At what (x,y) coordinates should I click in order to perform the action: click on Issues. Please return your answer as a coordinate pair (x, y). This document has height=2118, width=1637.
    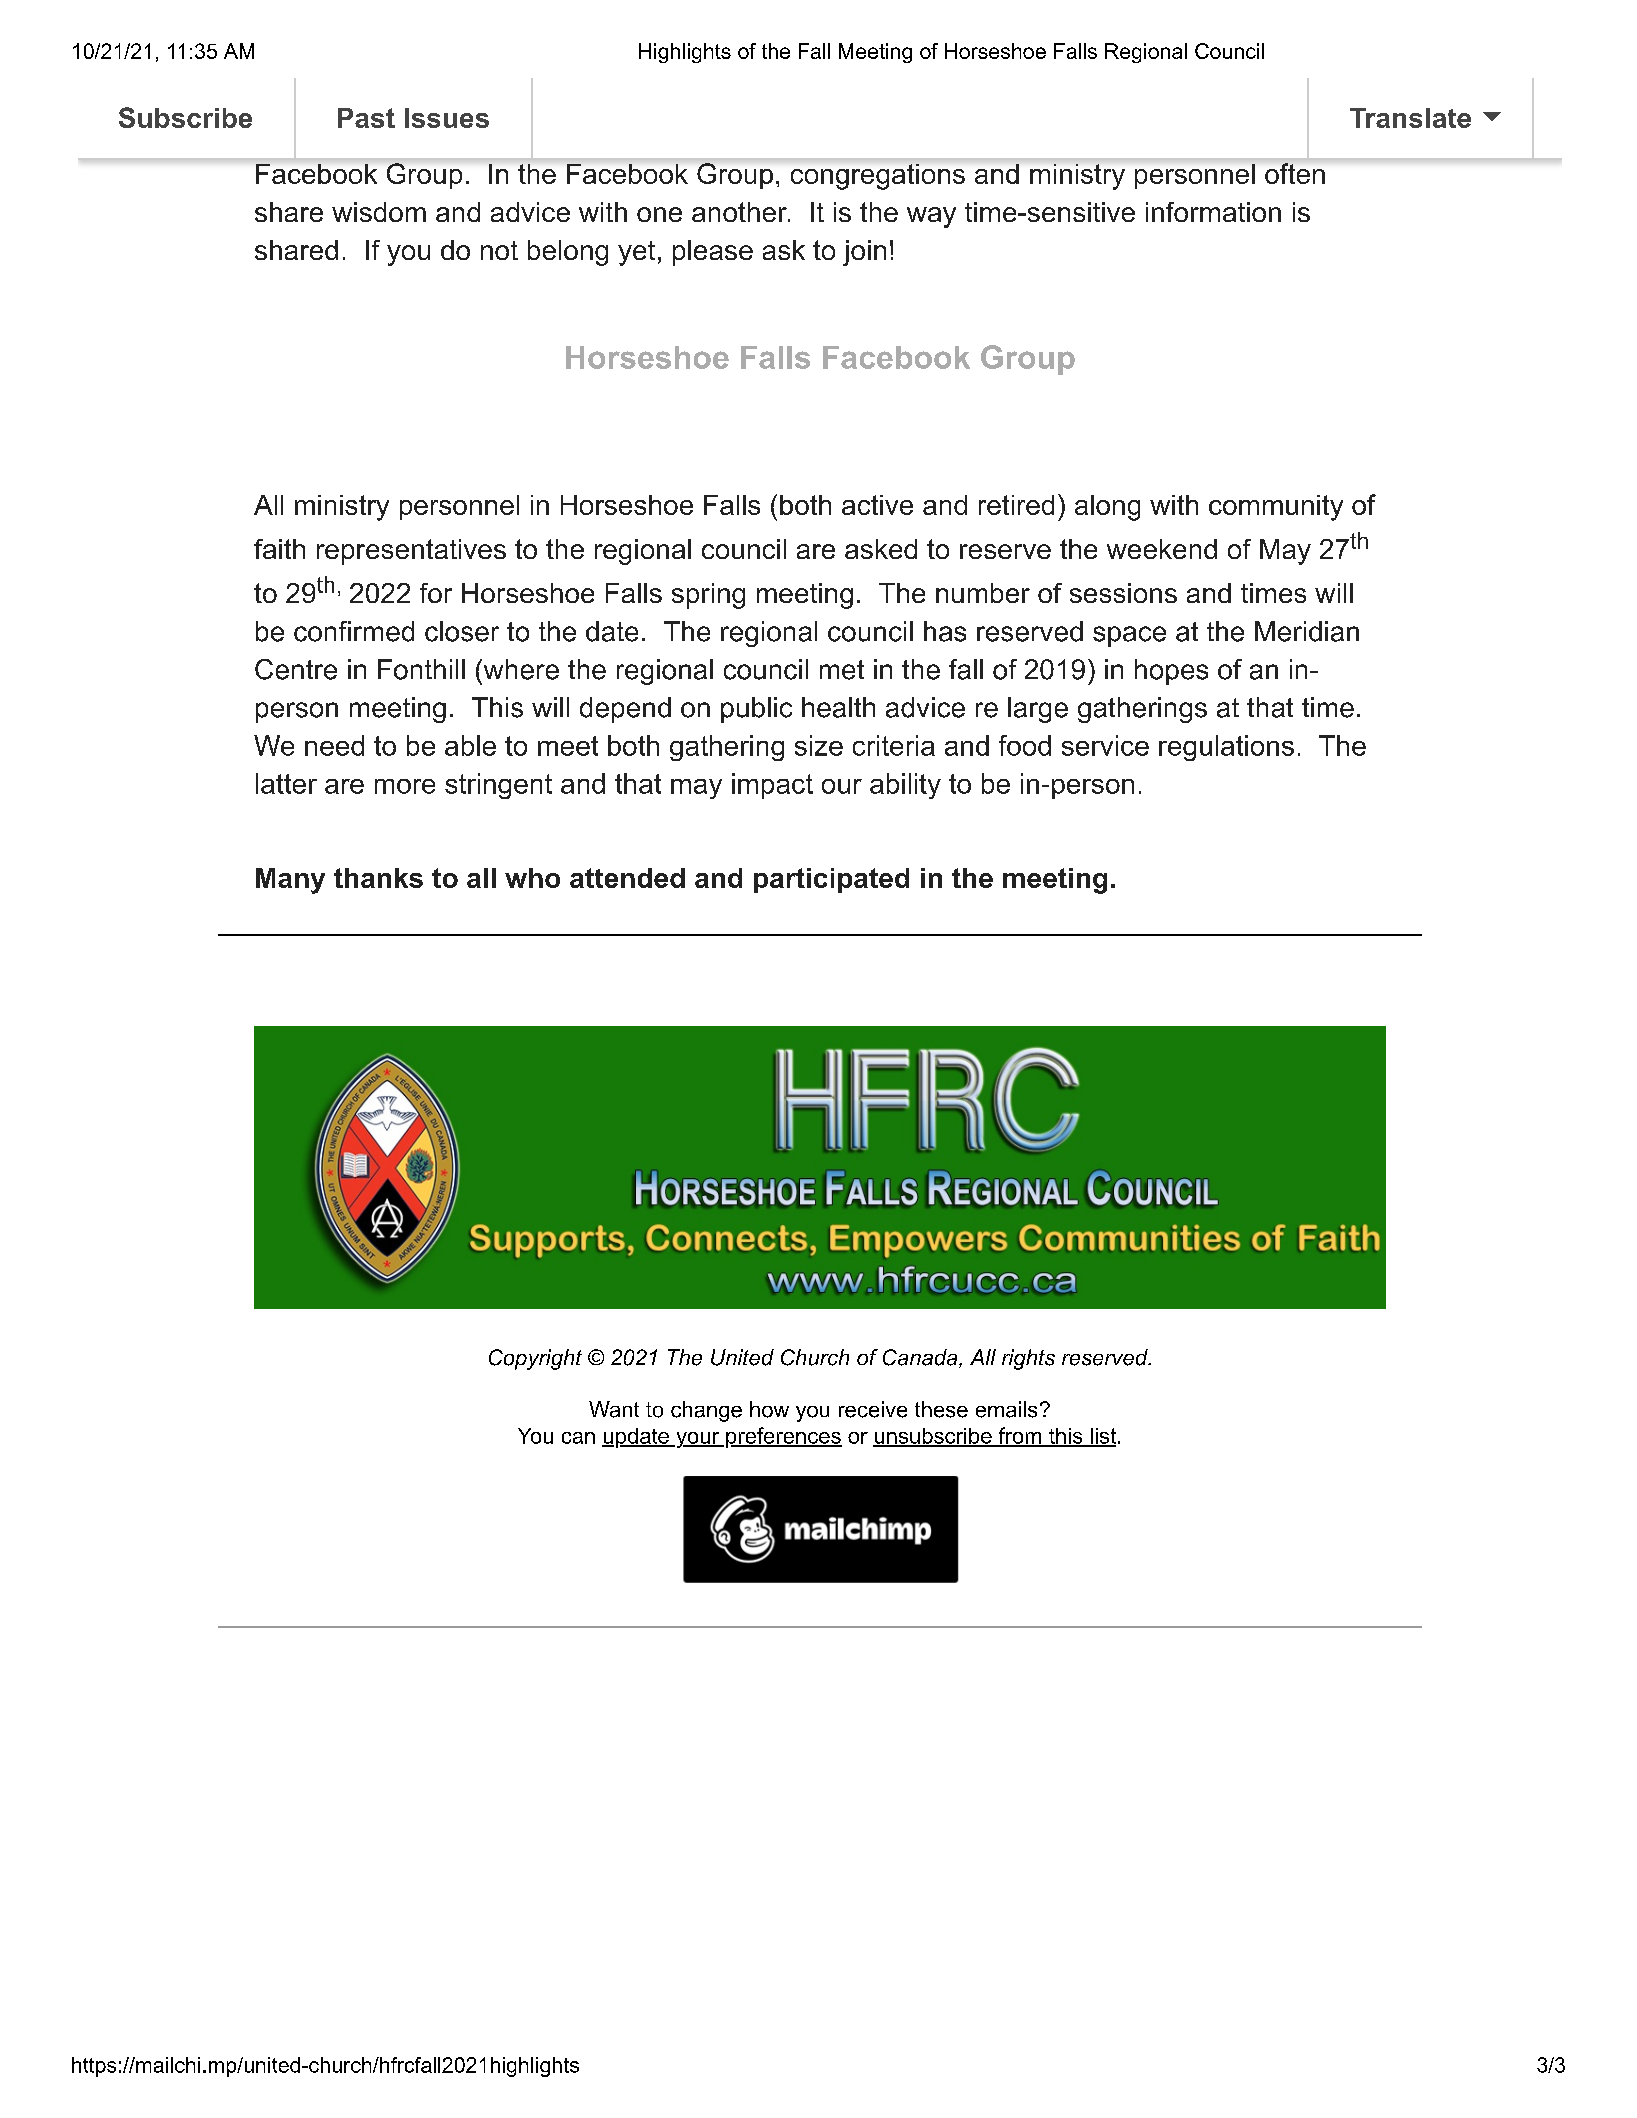
    Looking at the image, I should click on (447, 118).
